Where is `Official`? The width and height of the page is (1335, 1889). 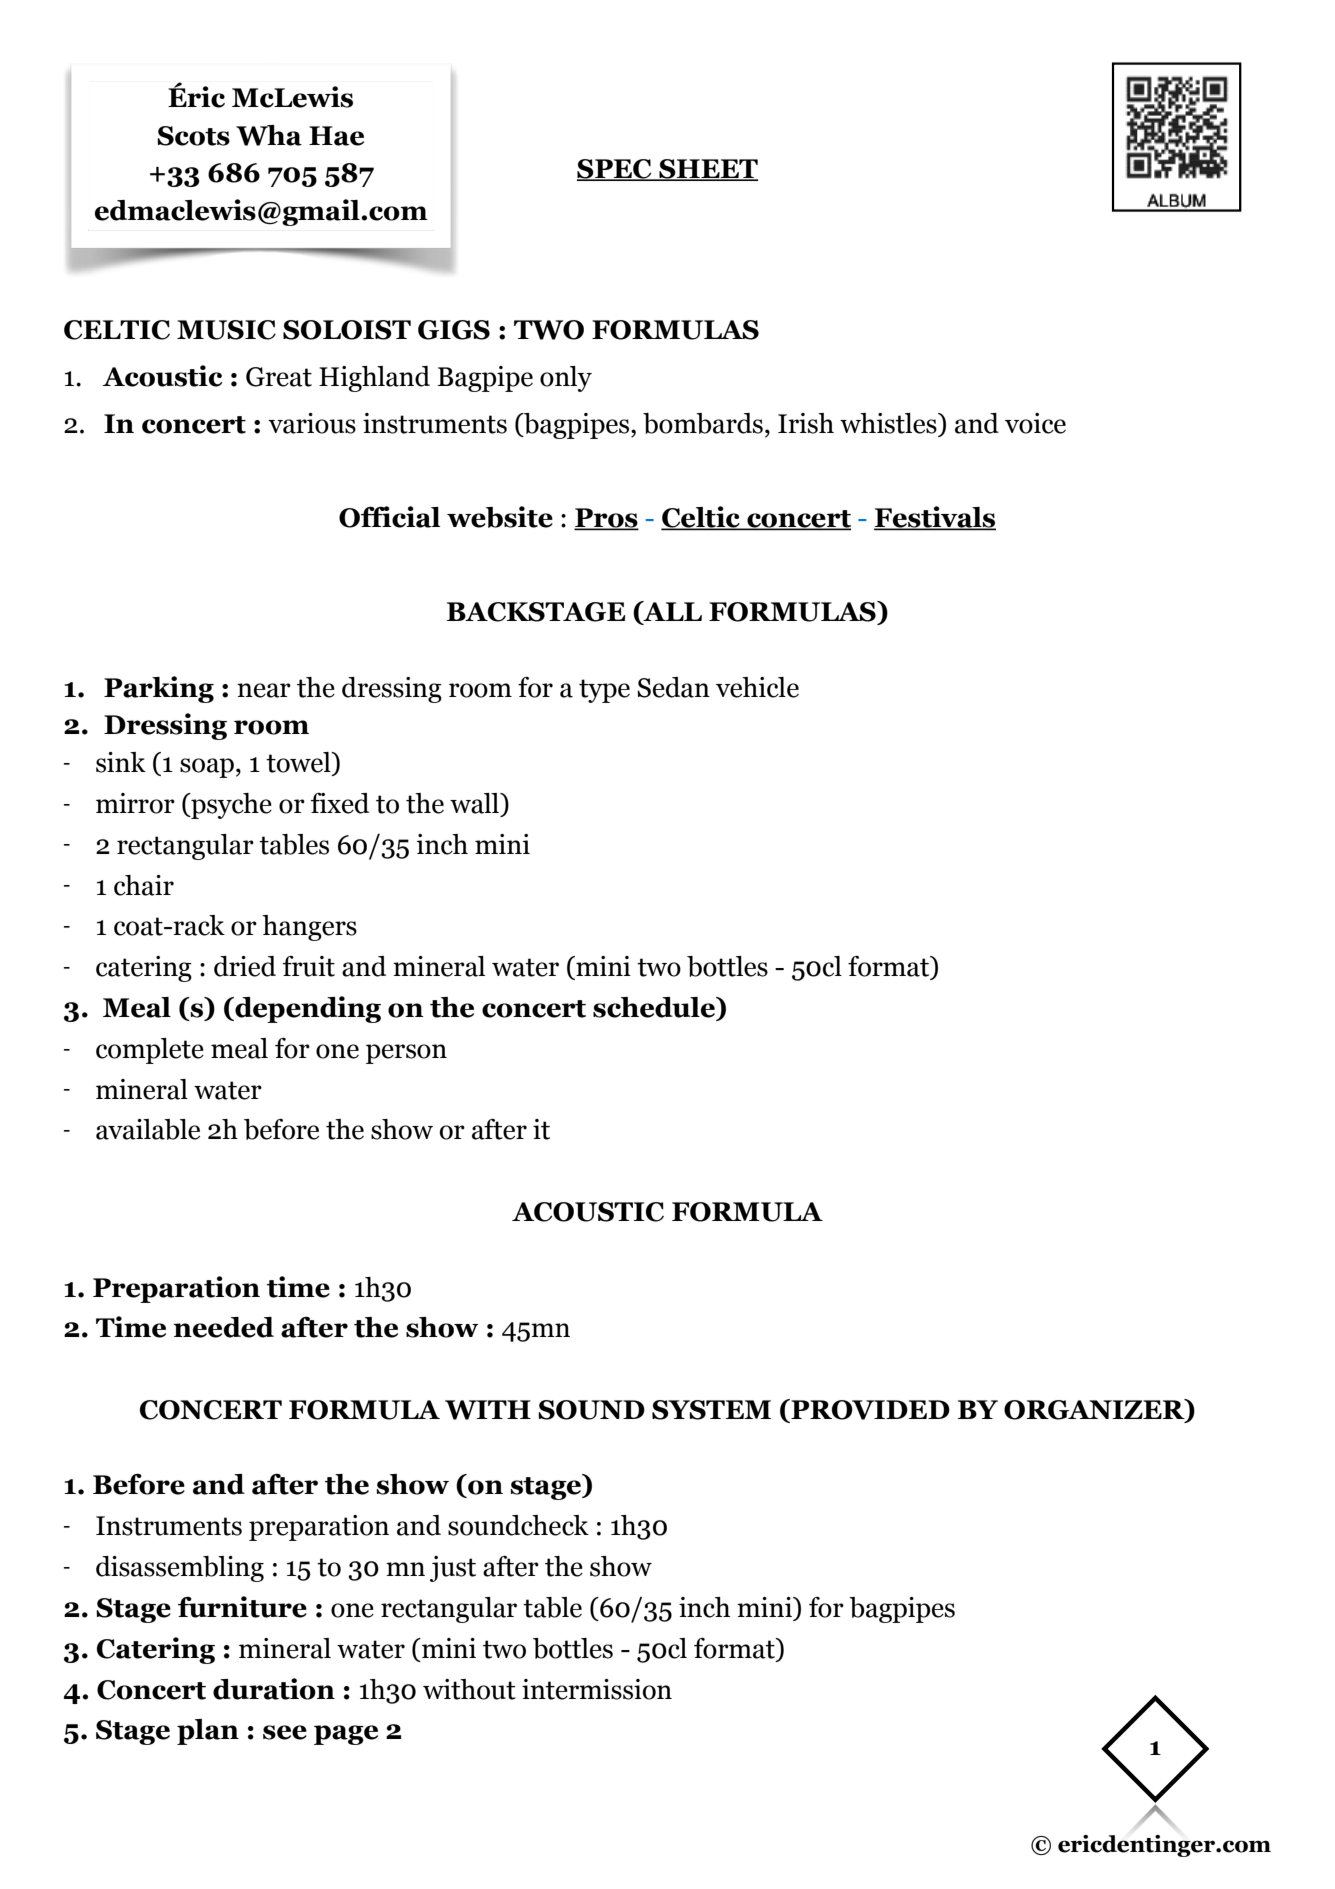
Official is located at coordinates (389, 517).
